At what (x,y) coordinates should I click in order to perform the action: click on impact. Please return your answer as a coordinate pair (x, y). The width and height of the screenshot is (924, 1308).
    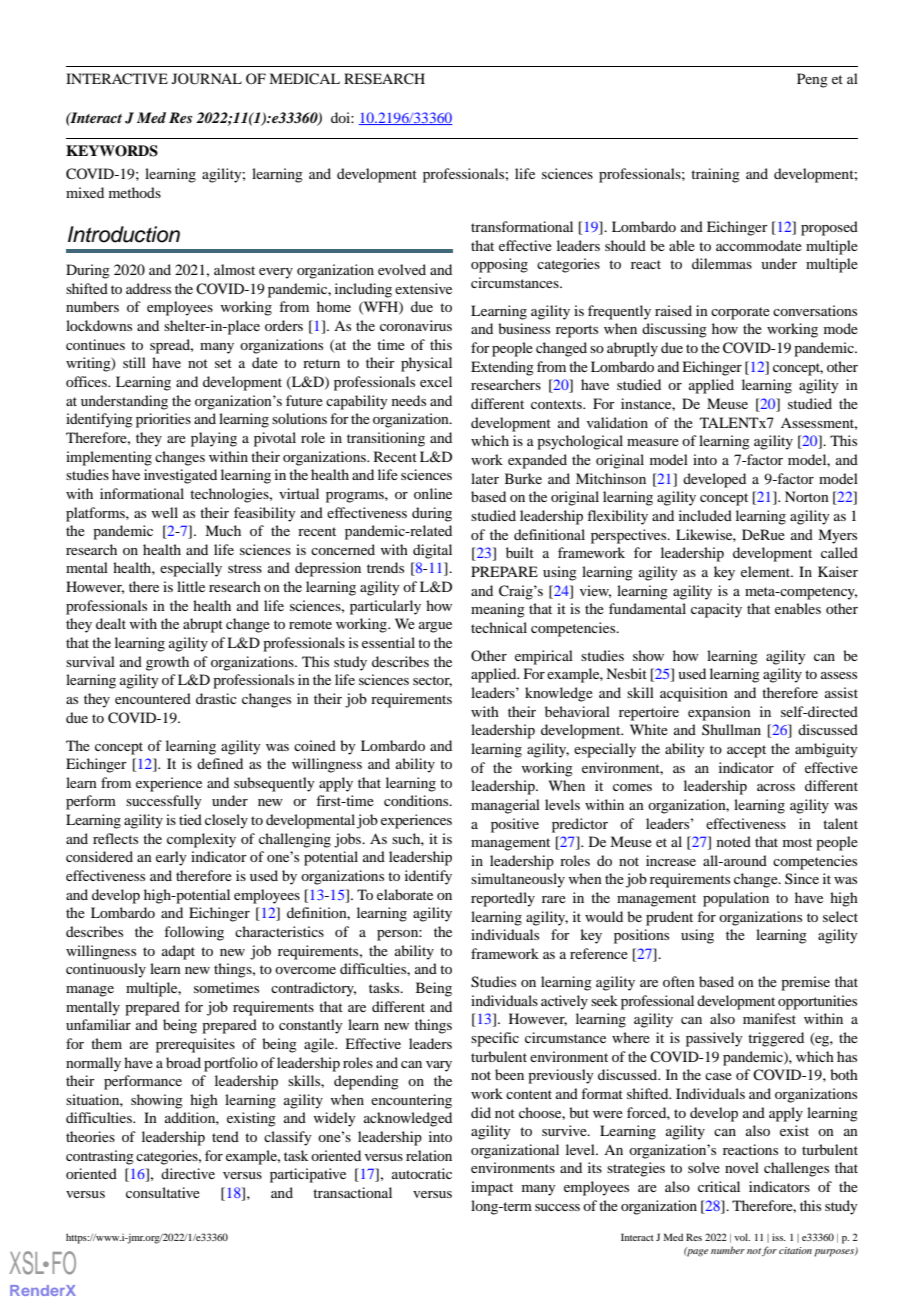
    Looking at the image, I should click on (492, 1188).
